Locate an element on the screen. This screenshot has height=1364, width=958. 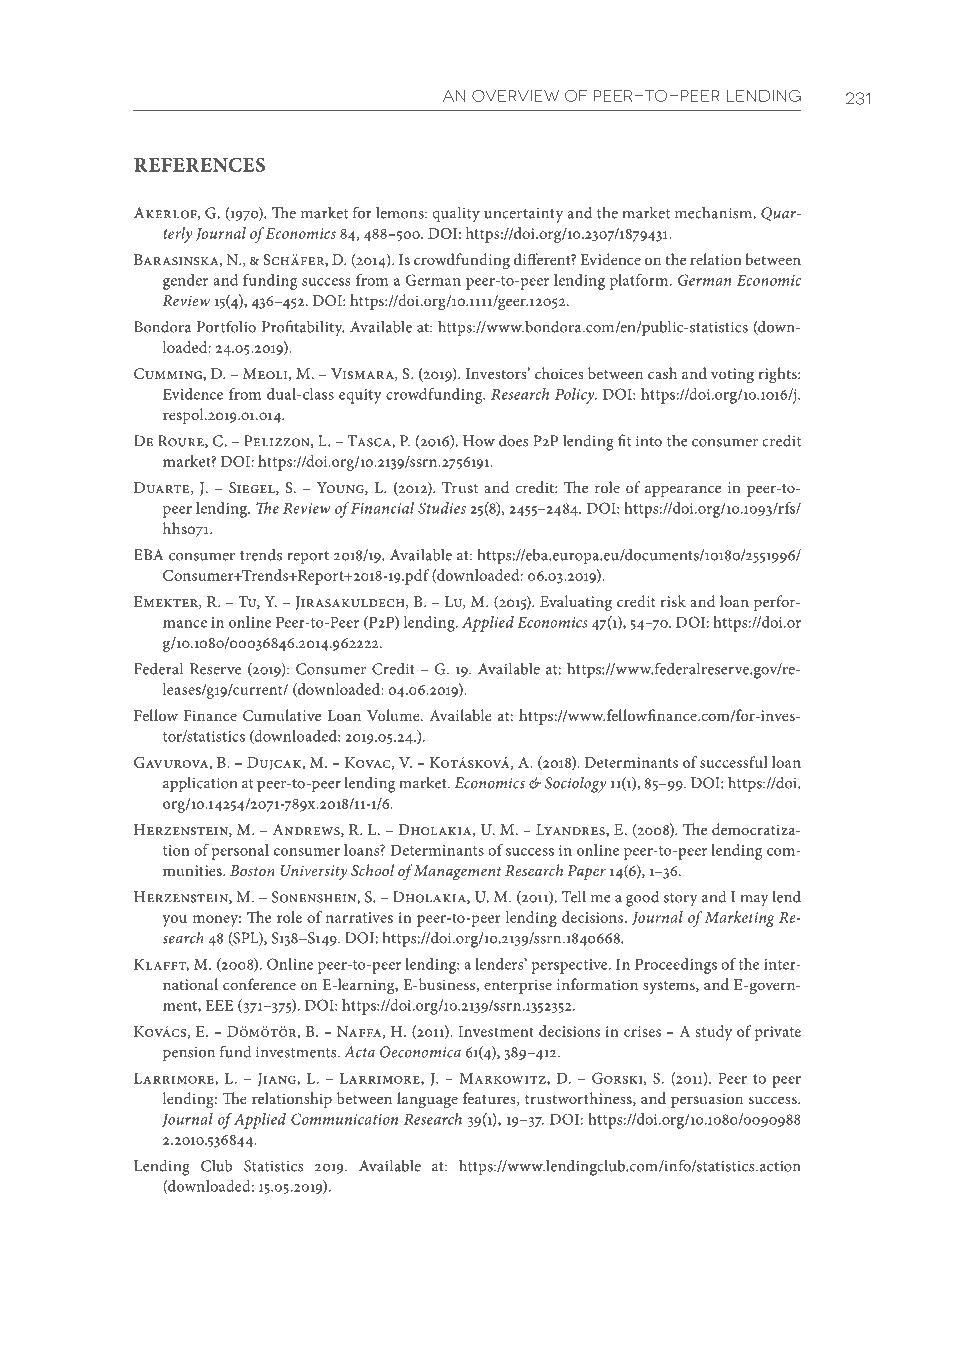
story is located at coordinates (681, 900).
